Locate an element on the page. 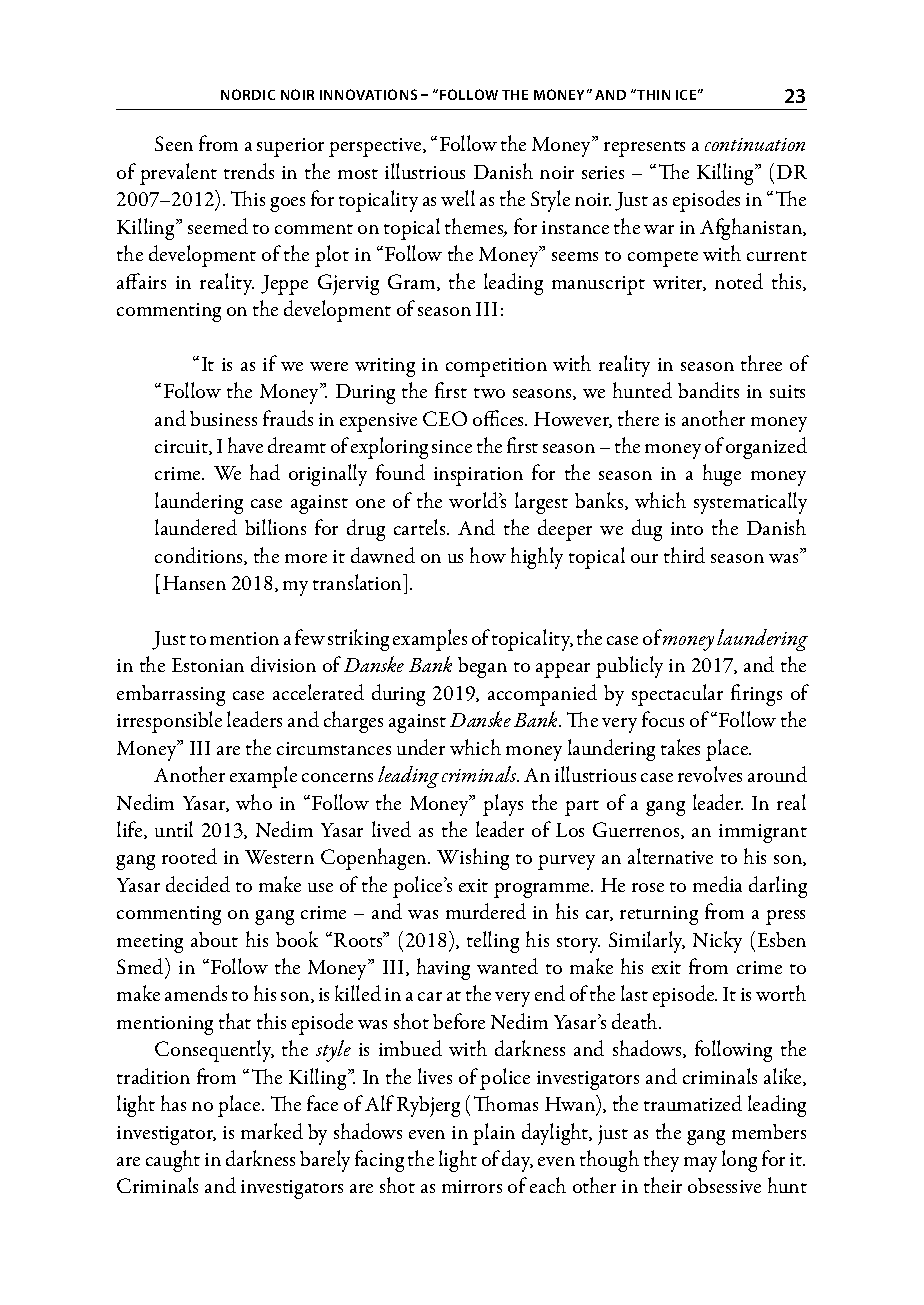 The height and width of the document is (1305, 924). Estonian is located at coordinates (208, 665).
